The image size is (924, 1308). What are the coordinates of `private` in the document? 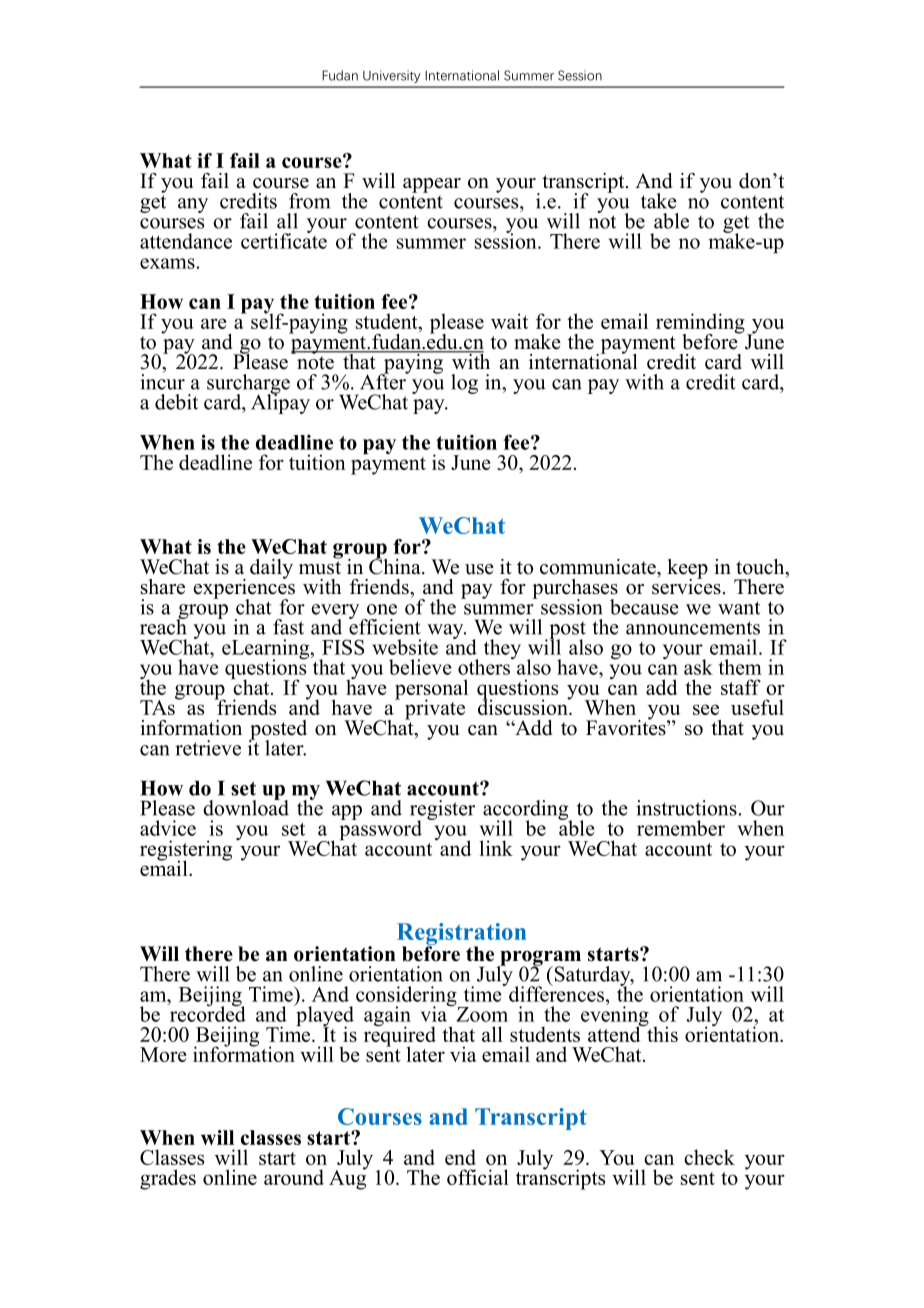 It's located at (435, 709).
